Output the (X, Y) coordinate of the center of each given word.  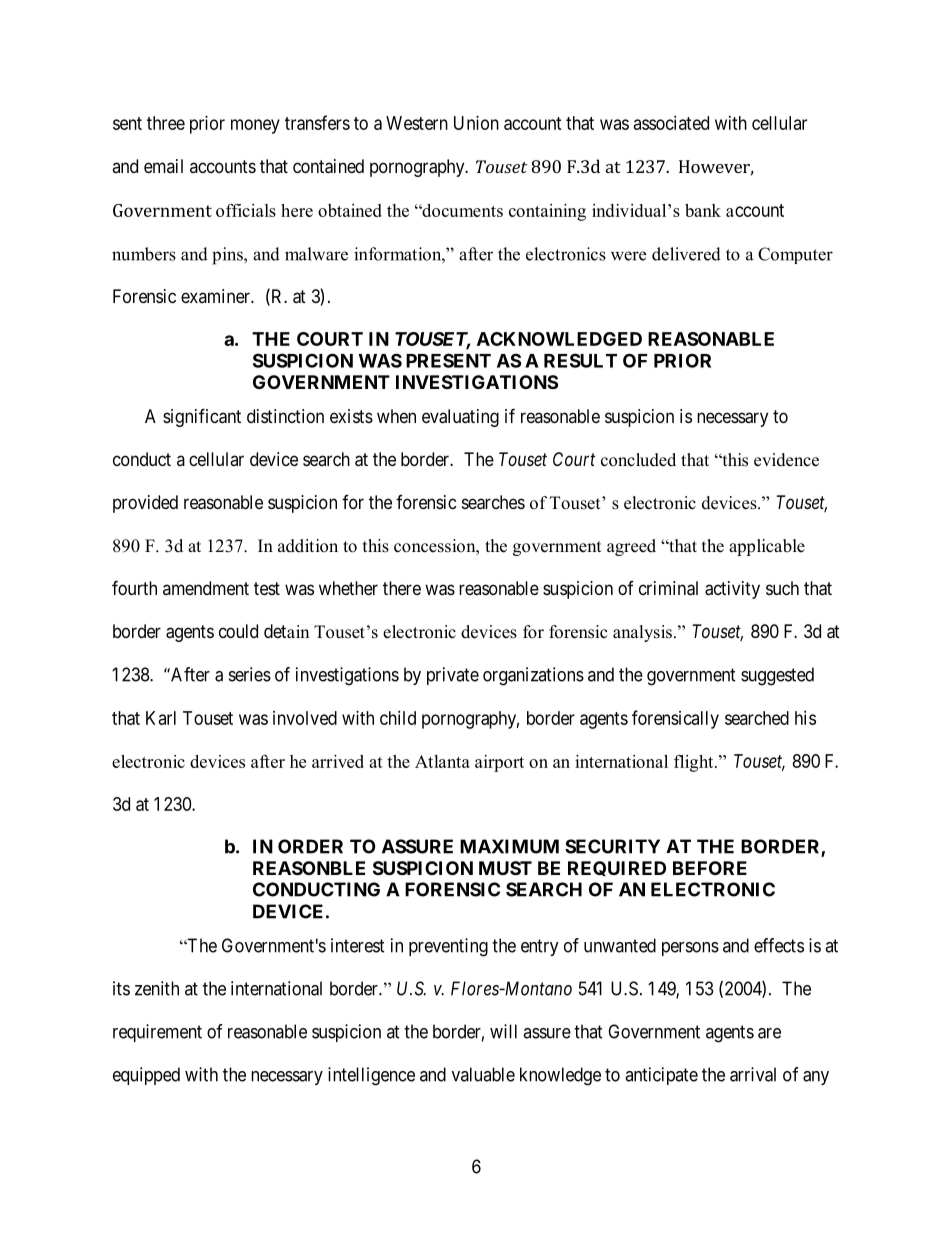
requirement (157, 1033)
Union (476, 123)
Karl (161, 718)
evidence (786, 460)
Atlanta (442, 761)
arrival (753, 1074)
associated (671, 123)
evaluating (460, 418)
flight (695, 763)
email (163, 166)
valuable (483, 1074)
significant (202, 417)
